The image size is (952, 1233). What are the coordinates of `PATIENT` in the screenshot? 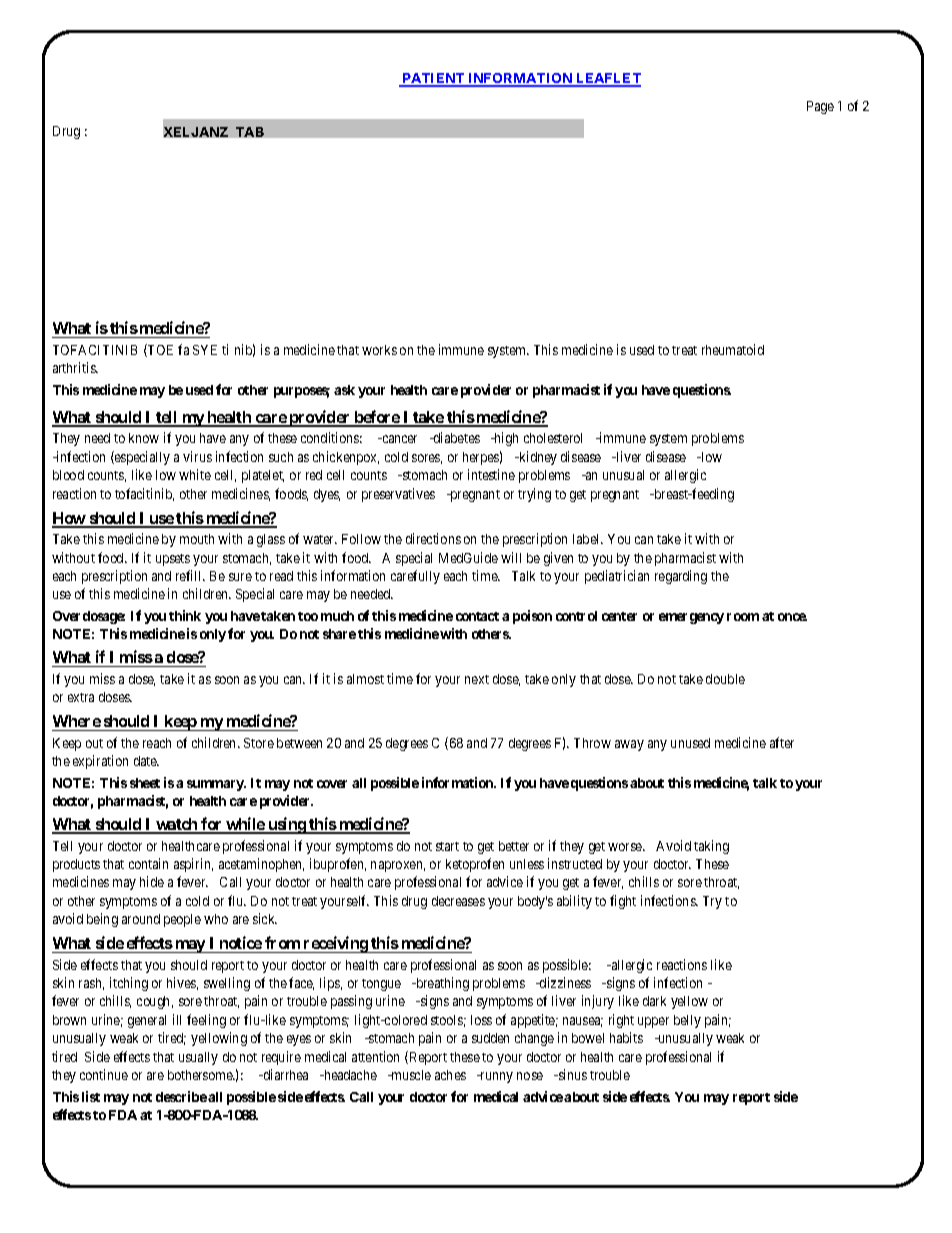 It's located at (433, 80).
